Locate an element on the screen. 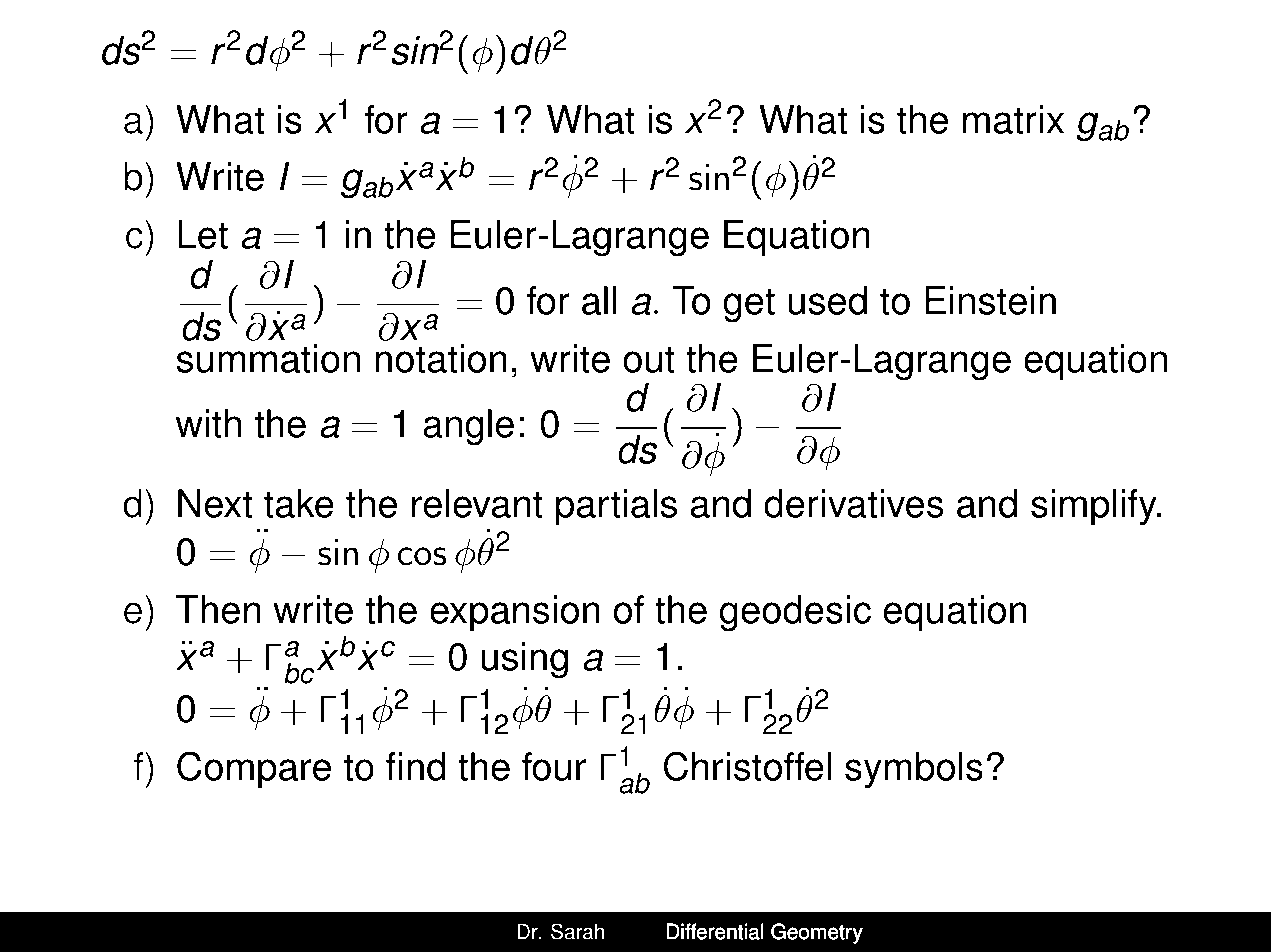 Image resolution: width=1271 pixels, height=952 pixels. partials is located at coordinates (616, 507).
